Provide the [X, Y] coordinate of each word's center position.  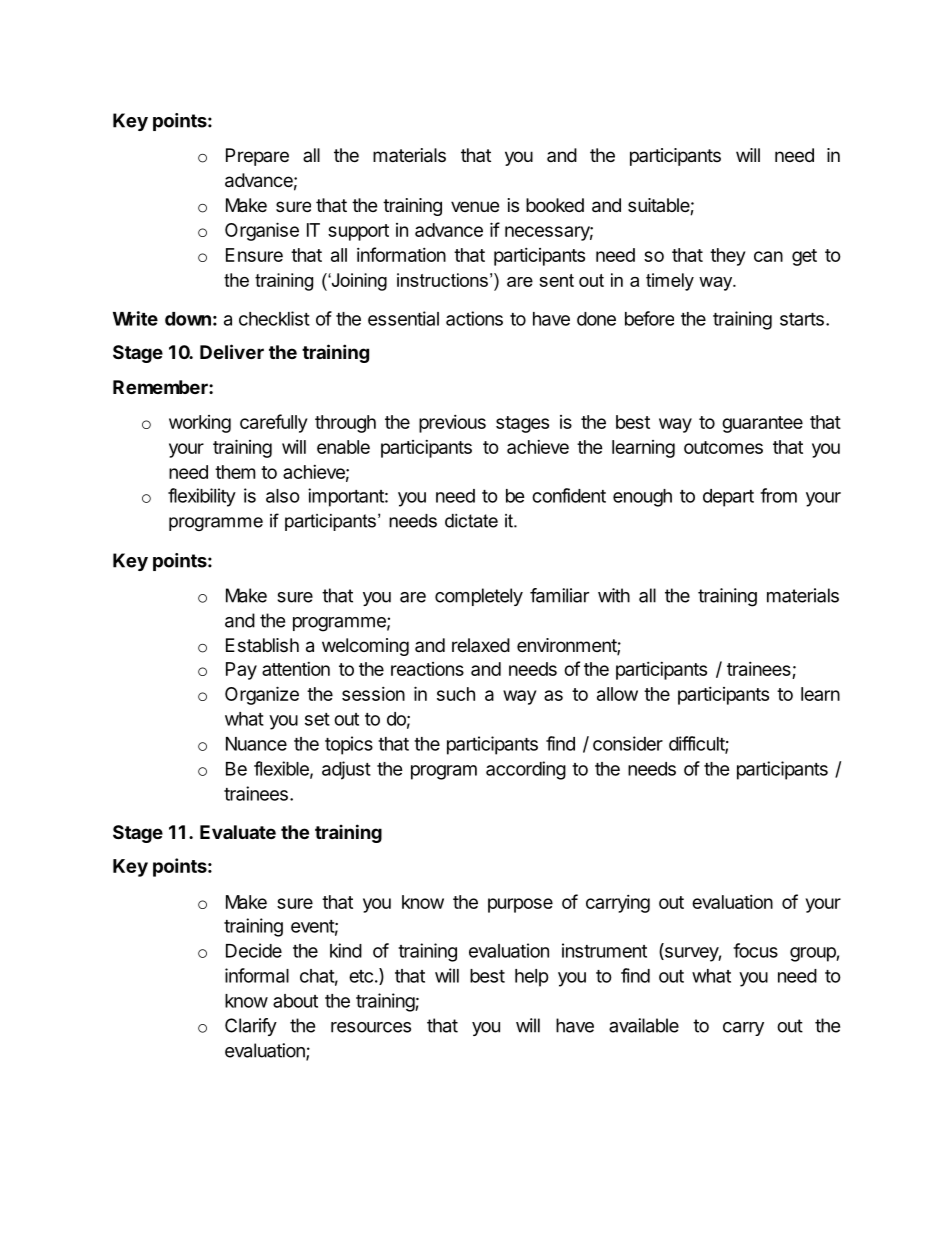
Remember [161, 387]
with [614, 595]
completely [479, 597]
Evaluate [238, 832]
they [728, 257]
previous [452, 423]
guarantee [762, 424]
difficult [697, 744]
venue [475, 206]
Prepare [257, 157]
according [526, 770]
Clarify [251, 1027]
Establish [262, 645]
